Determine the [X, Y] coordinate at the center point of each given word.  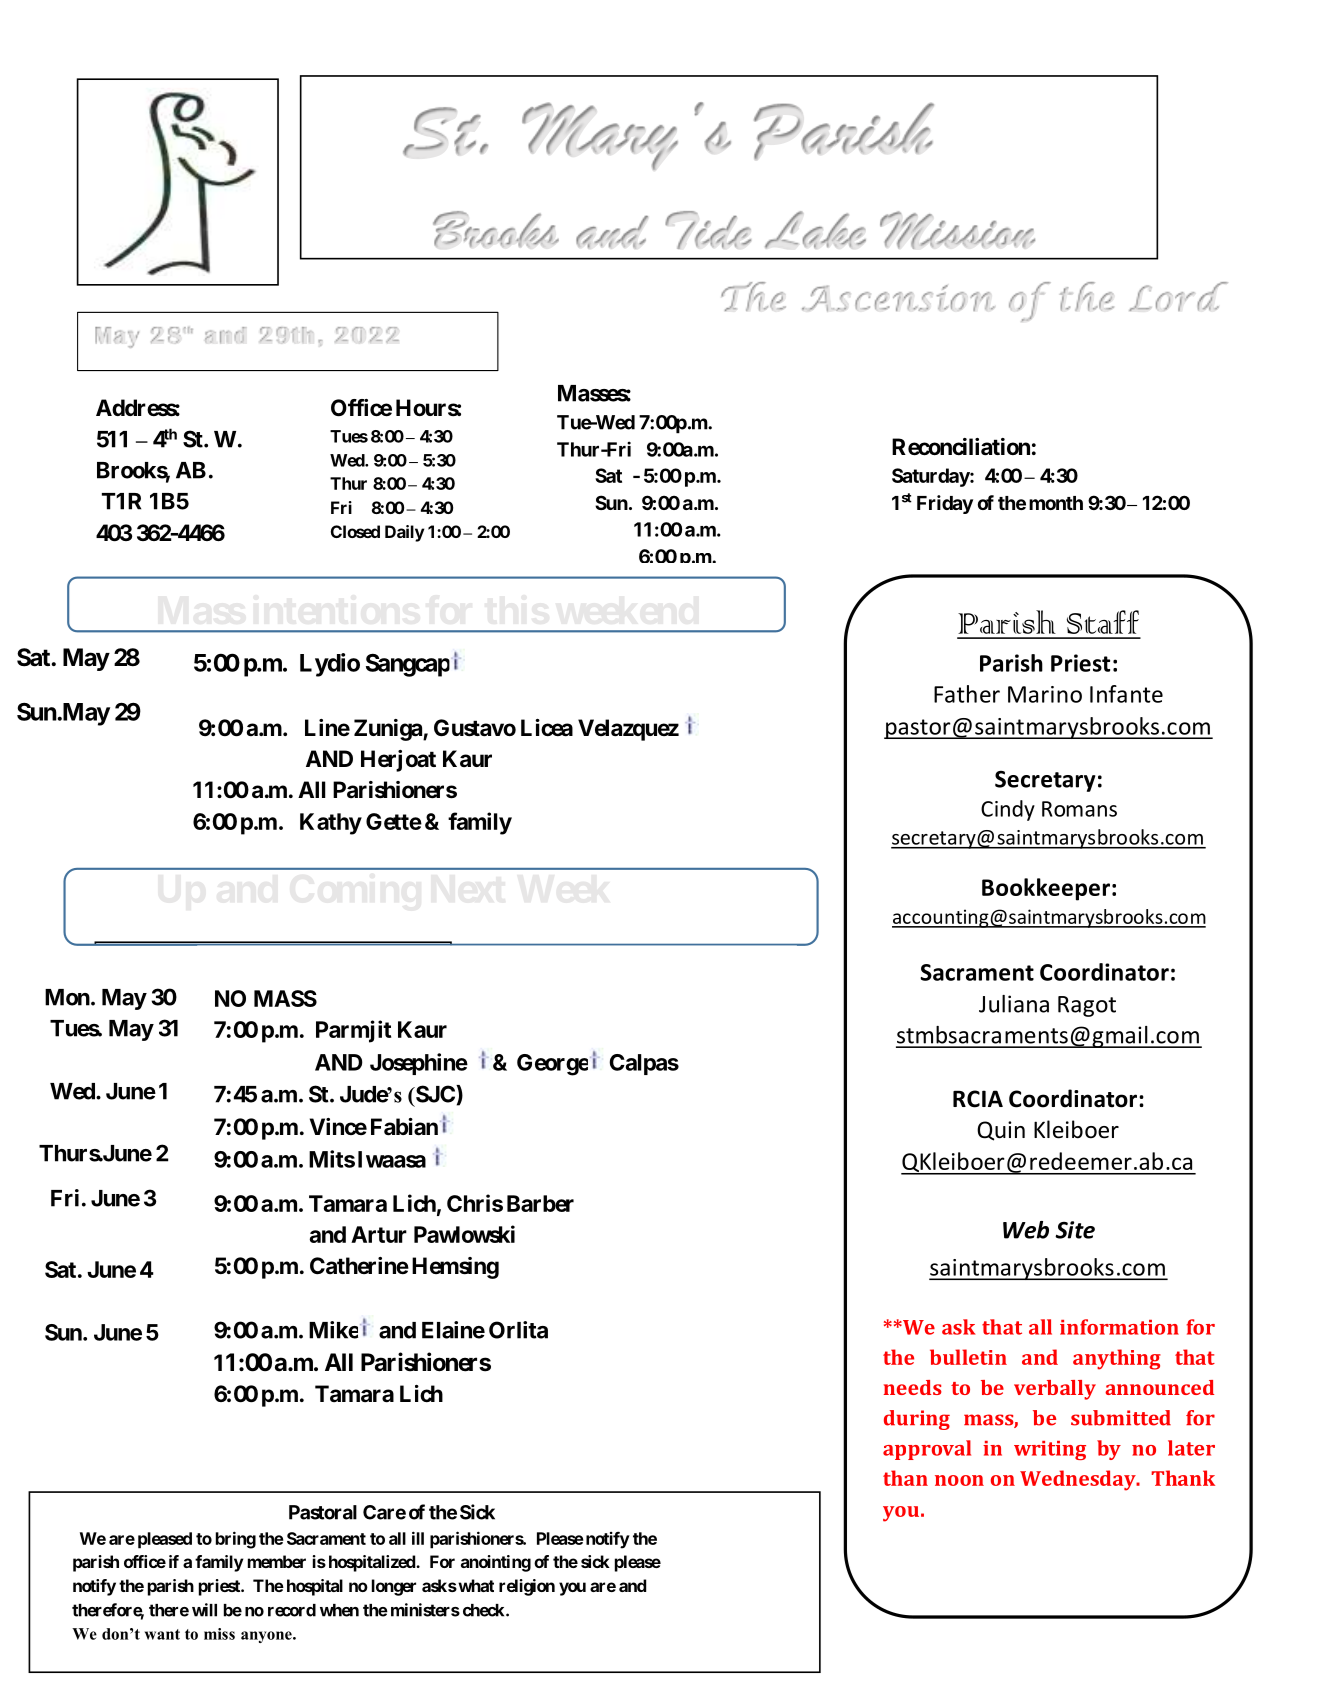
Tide [708, 230]
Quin [1001, 1131]
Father [967, 694]
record [292, 1610]
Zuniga [389, 730]
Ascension [898, 298]
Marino [1045, 694]
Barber [540, 1203]
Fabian [404, 1127]
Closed [355, 531]
